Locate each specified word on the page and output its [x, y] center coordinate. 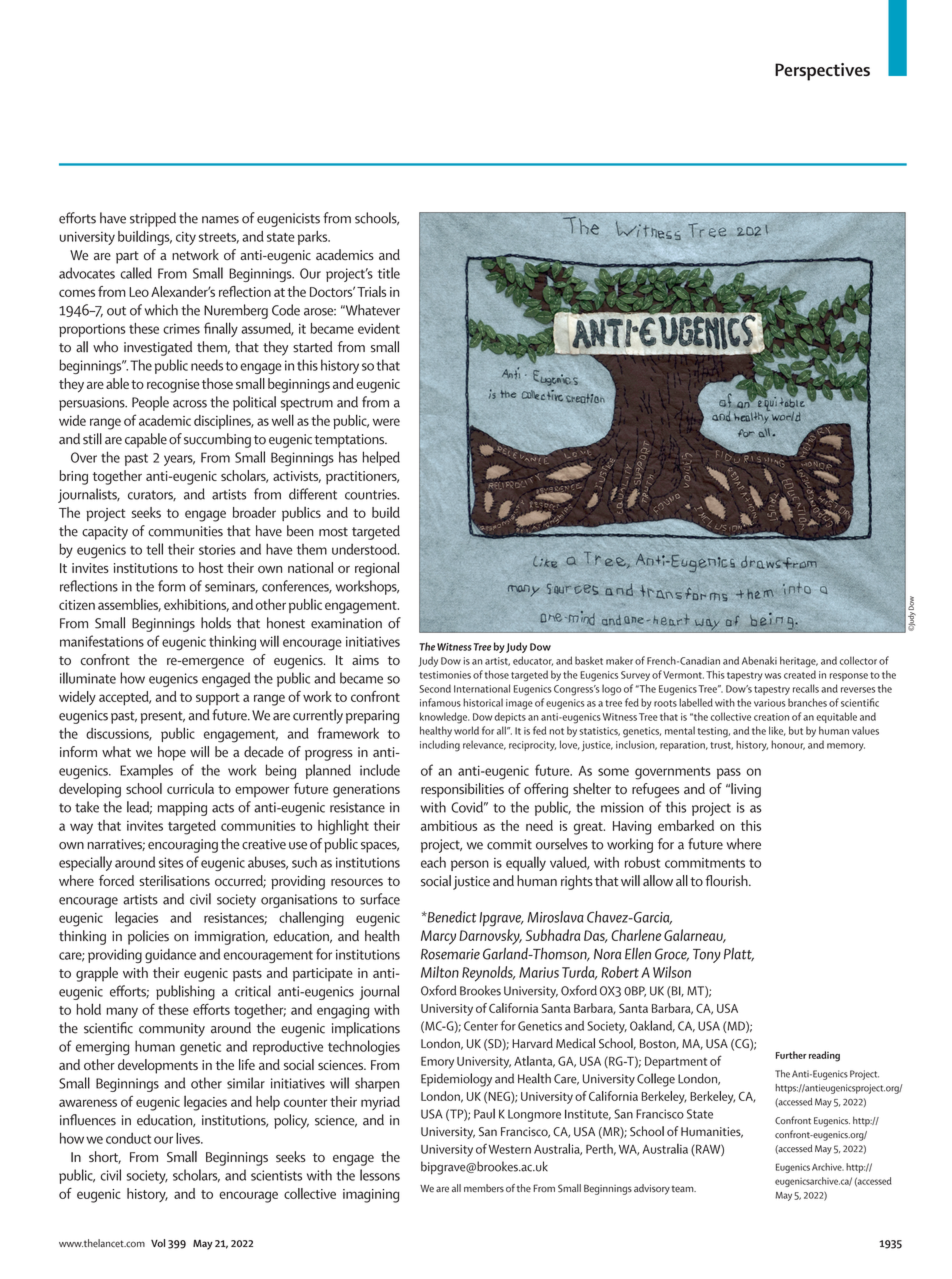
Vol [158, 1243]
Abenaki [759, 660]
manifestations [102, 641]
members [484, 1188]
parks [314, 238]
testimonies [445, 675]
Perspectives [822, 72]
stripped [153, 219]
